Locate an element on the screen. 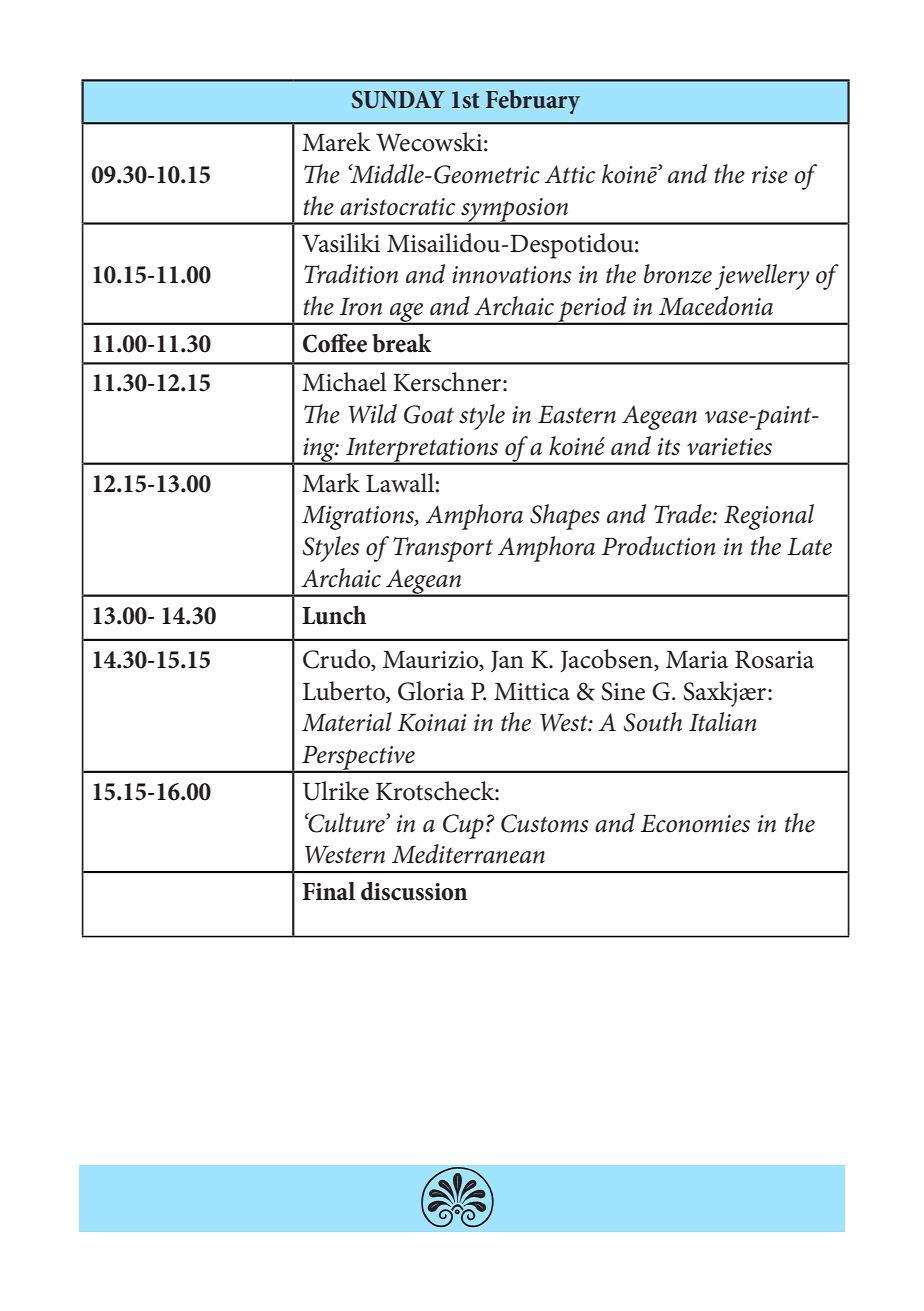 This screenshot has height=1311, width=924. Migrations is located at coordinates (359, 518).
